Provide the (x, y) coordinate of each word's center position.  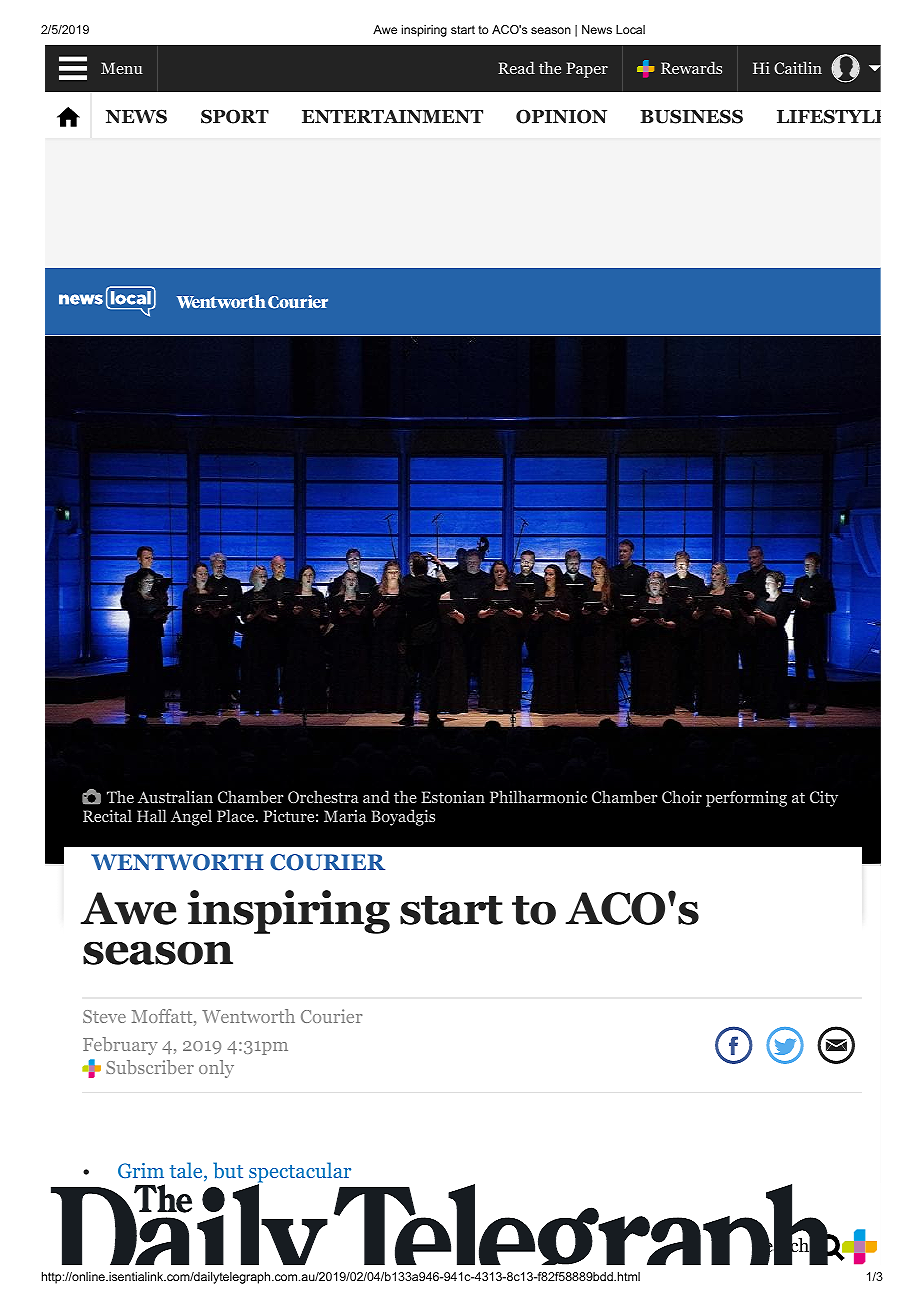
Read (516, 67)
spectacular (300, 1173)
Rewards (691, 67)
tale (187, 1171)
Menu (122, 68)
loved (322, 1221)
